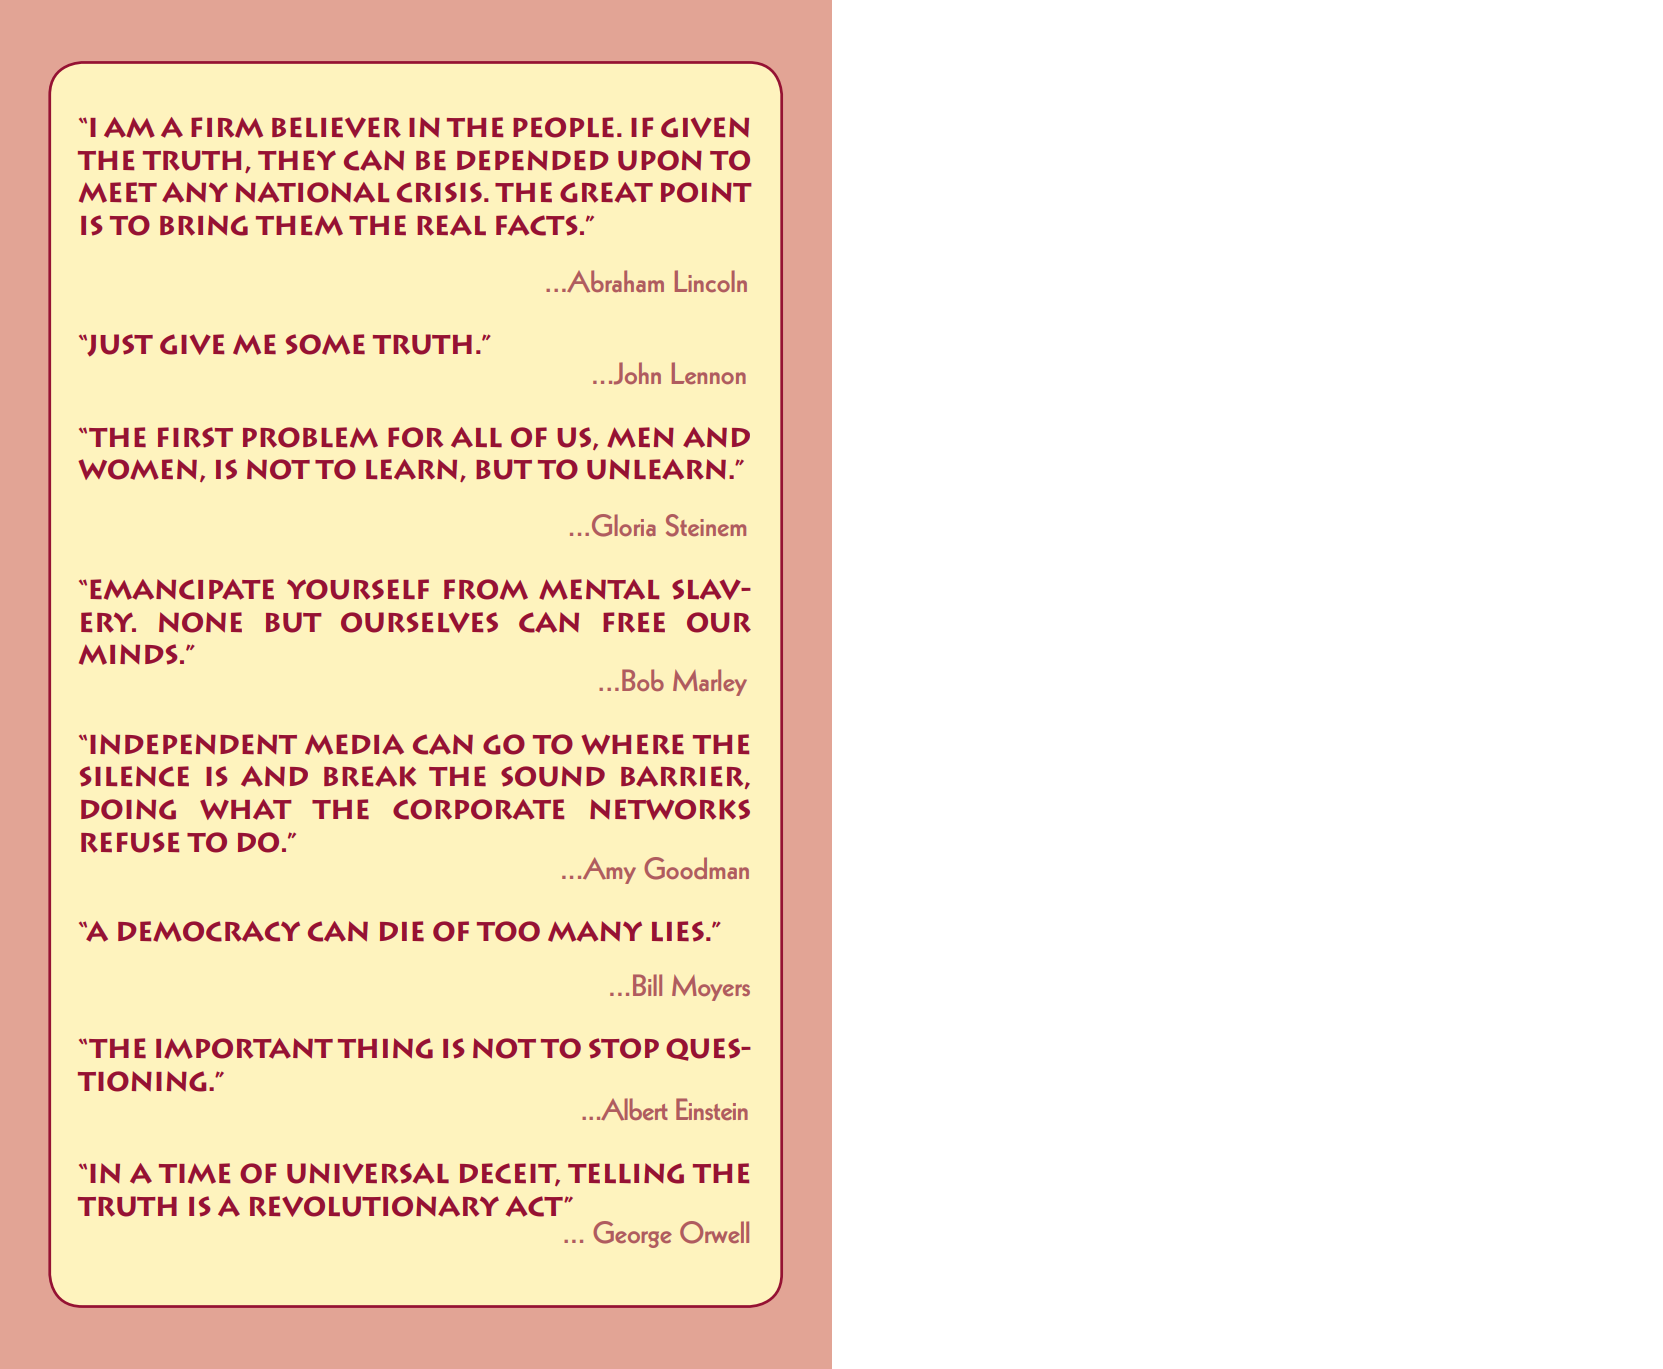 This document has width=1663, height=1369. I want to click on John, so click(637, 373).
